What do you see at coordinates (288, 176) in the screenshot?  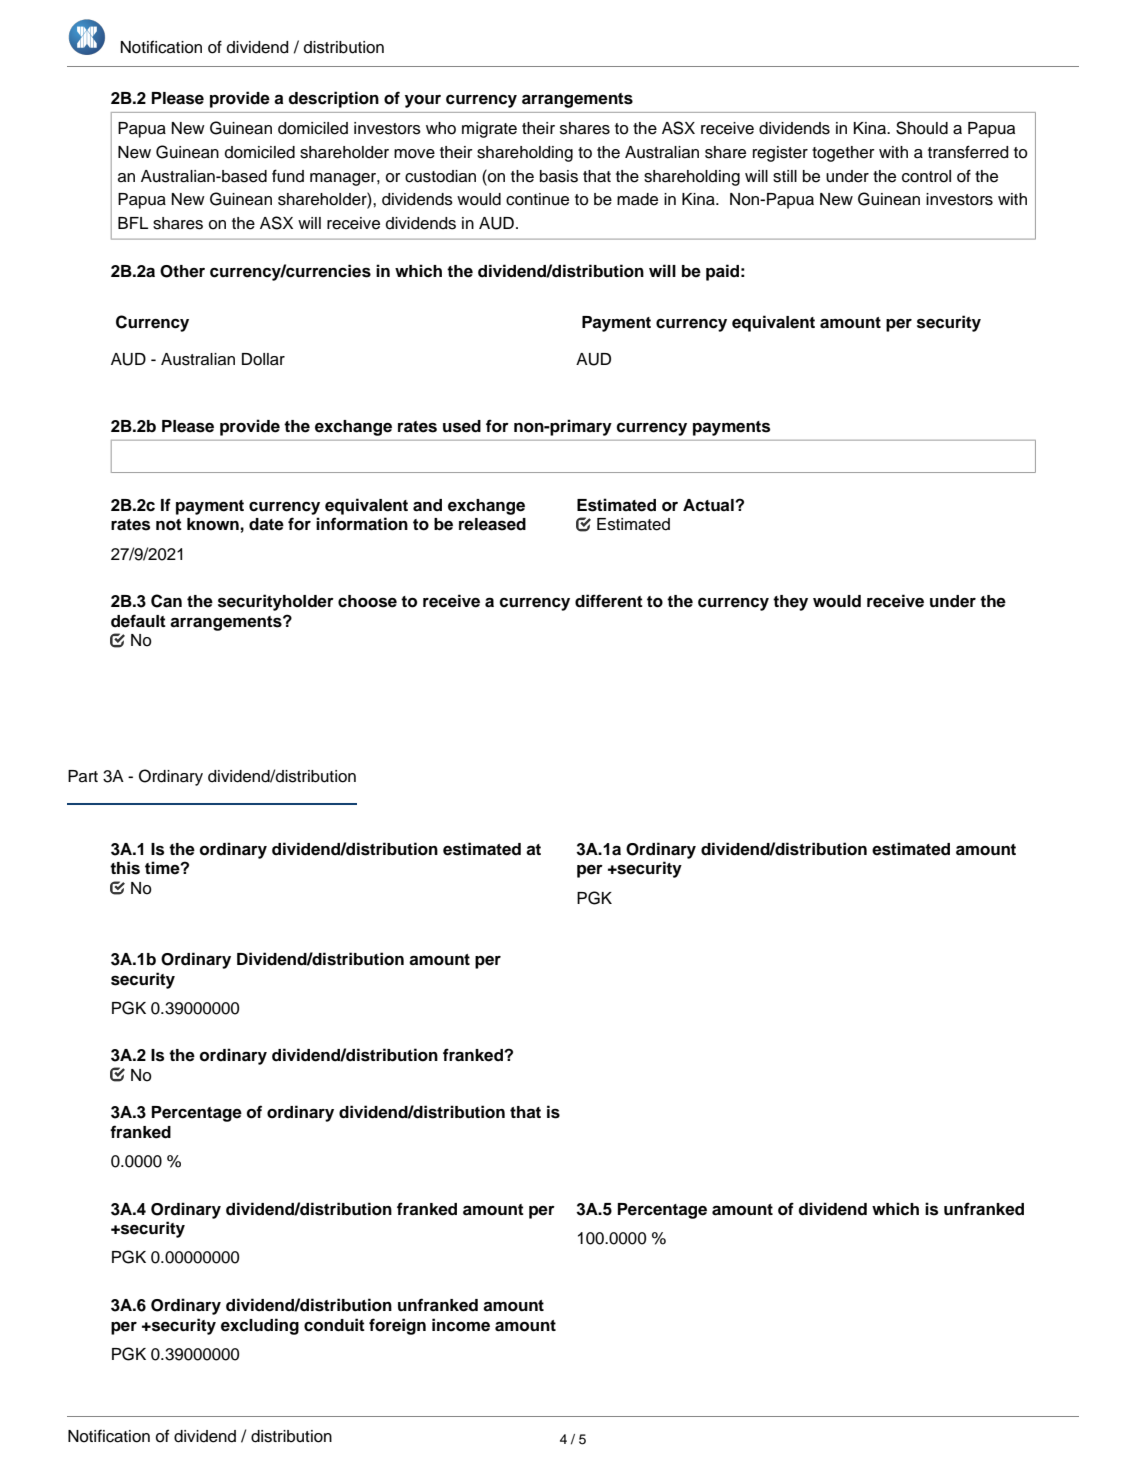 I see `fund` at bounding box center [288, 176].
